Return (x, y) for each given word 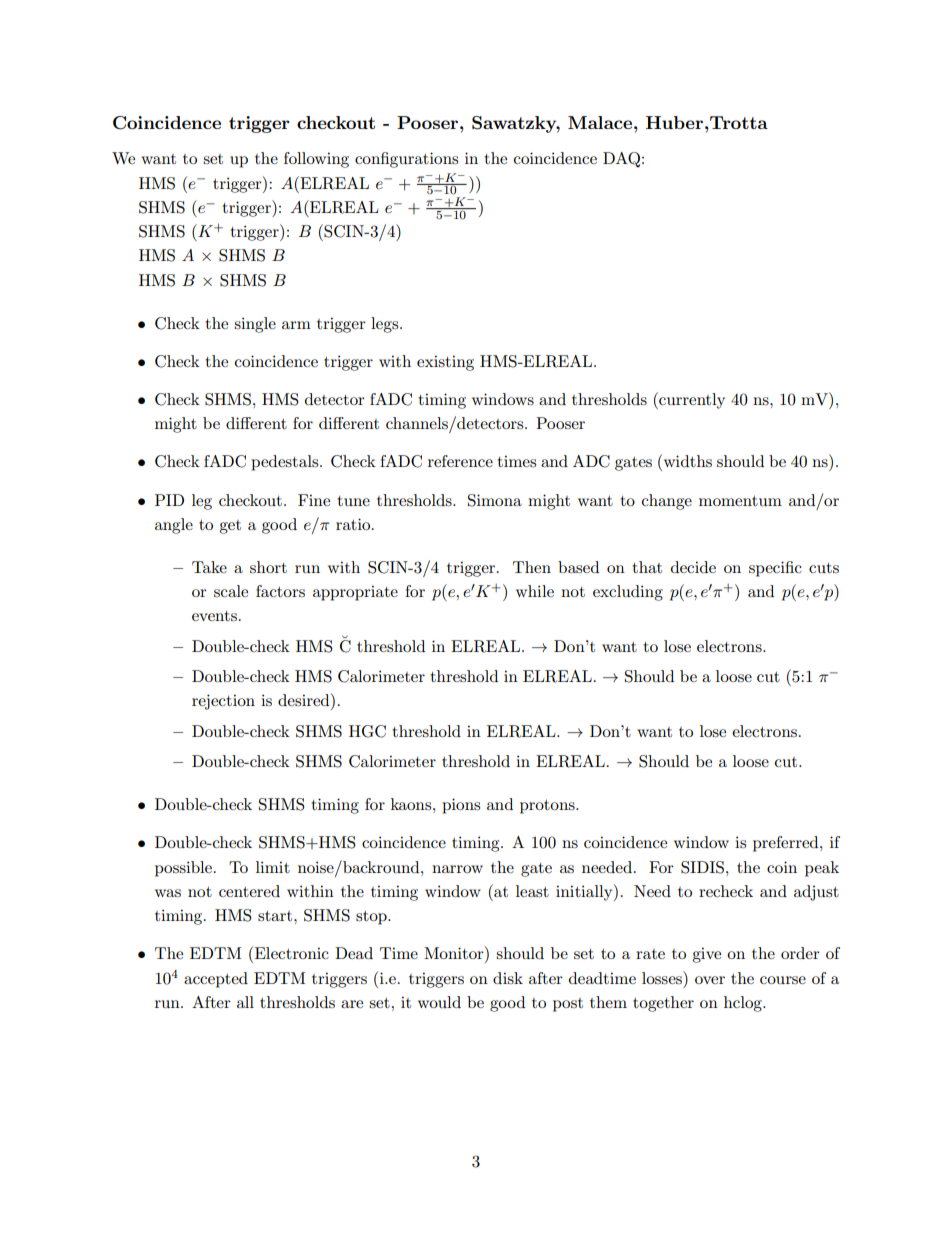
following (316, 160)
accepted (216, 980)
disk (508, 978)
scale (231, 591)
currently (691, 400)
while (535, 591)
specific (775, 569)
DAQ (621, 160)
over (710, 980)
